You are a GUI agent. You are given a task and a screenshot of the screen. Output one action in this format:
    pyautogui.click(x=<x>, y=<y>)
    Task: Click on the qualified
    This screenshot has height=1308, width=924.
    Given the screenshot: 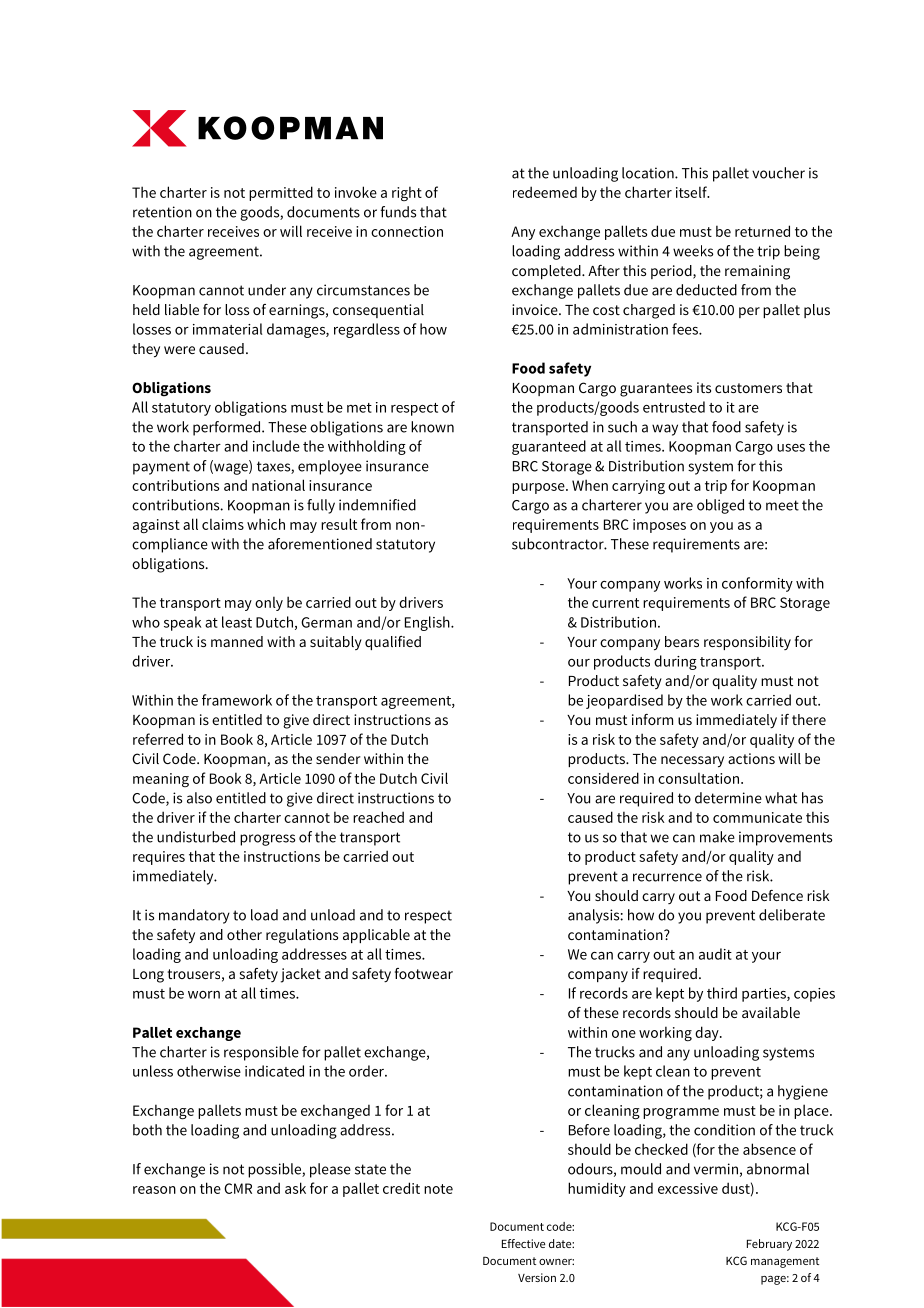 What is the action you would take?
    pyautogui.click(x=393, y=643)
